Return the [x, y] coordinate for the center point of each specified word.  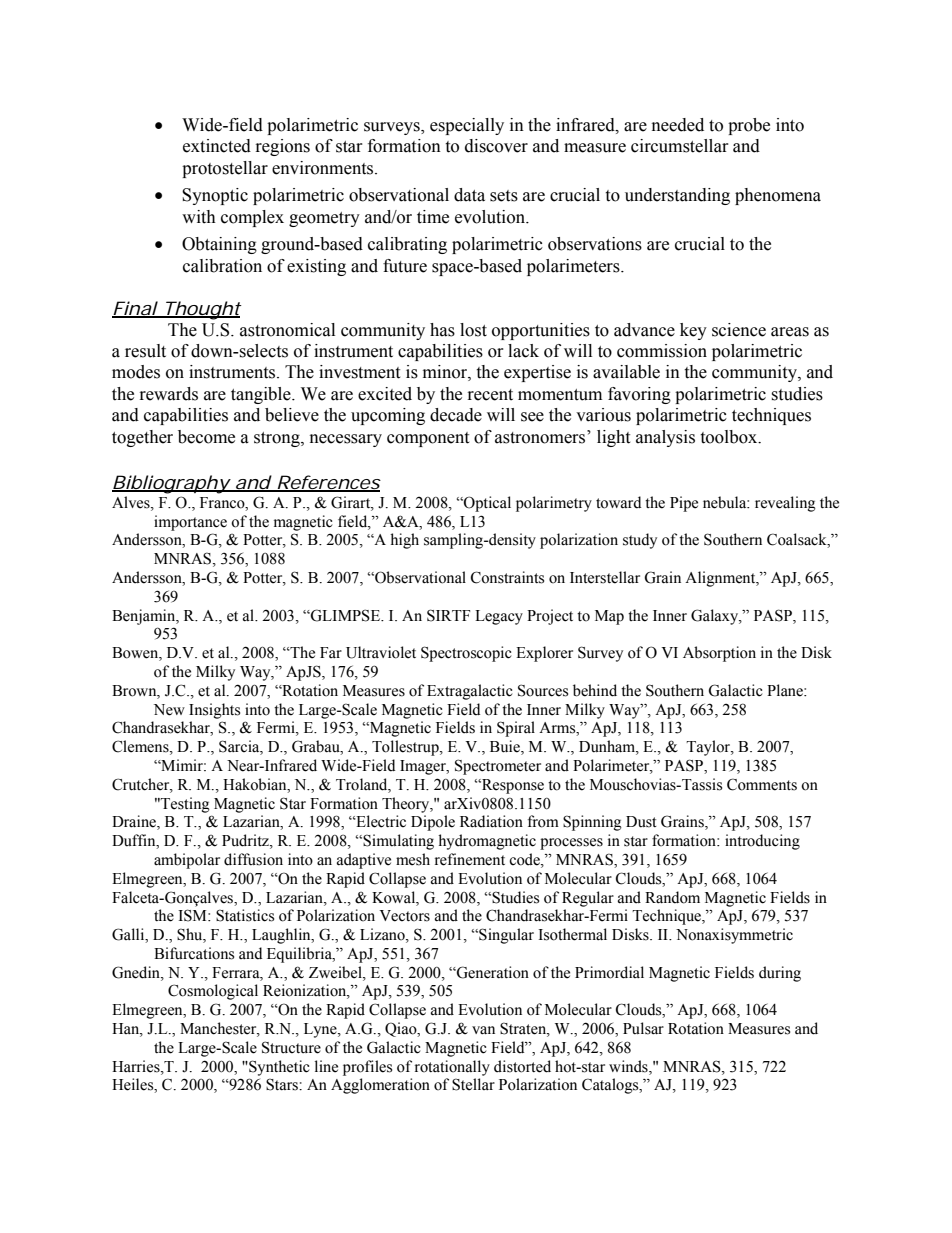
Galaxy [716, 617]
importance [190, 523]
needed [678, 125]
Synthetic [278, 1068]
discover [496, 146]
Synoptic [215, 196]
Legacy [499, 617]
